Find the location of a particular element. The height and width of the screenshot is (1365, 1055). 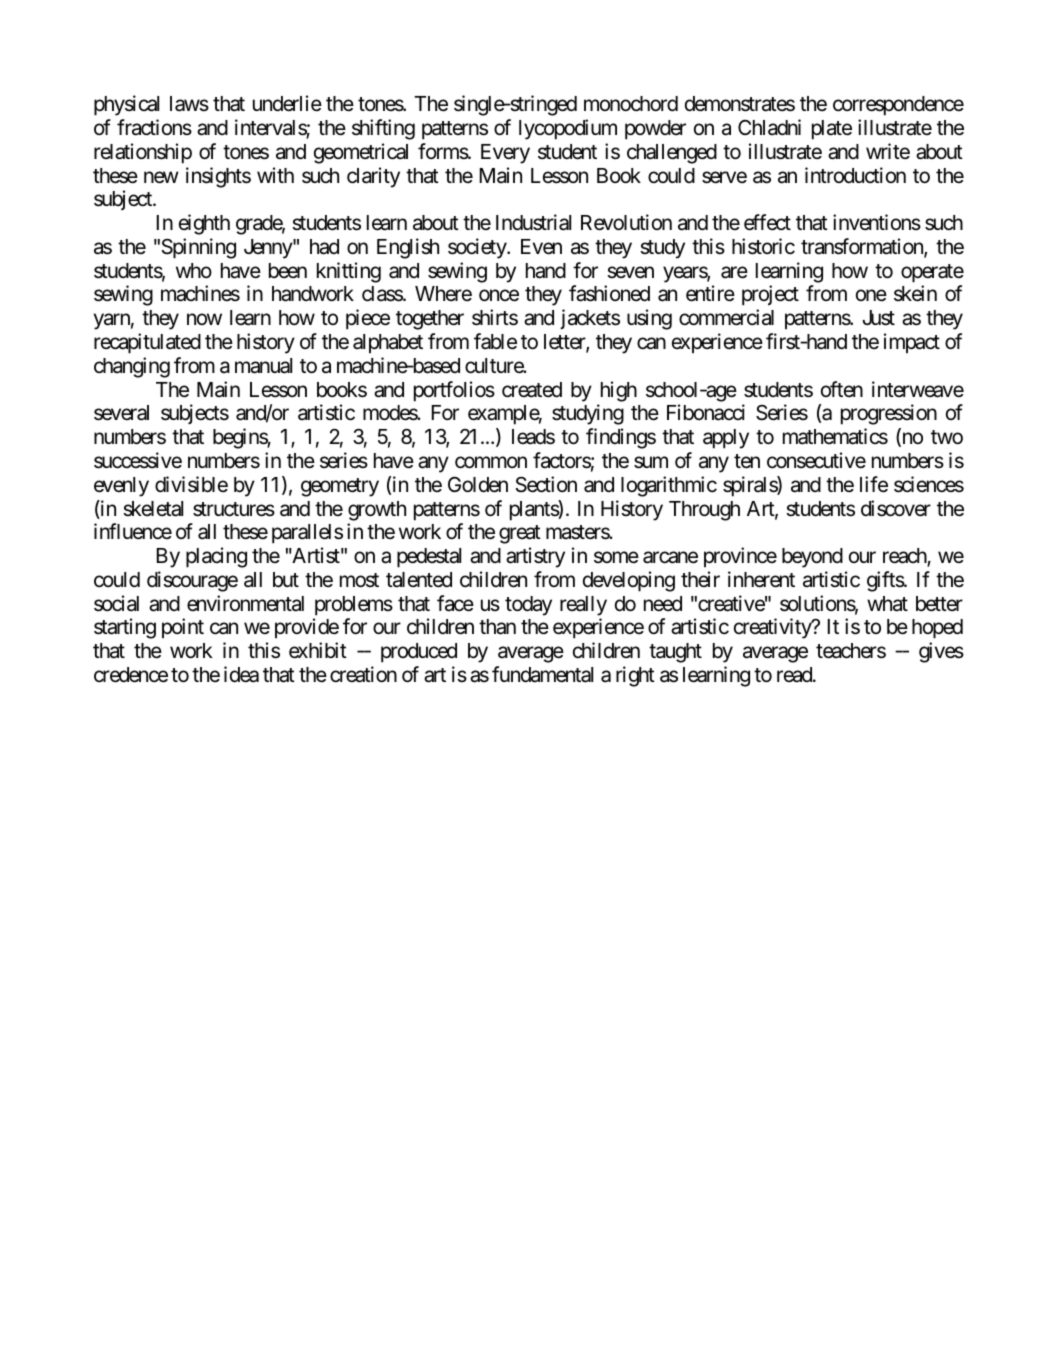

often is located at coordinates (842, 389).
